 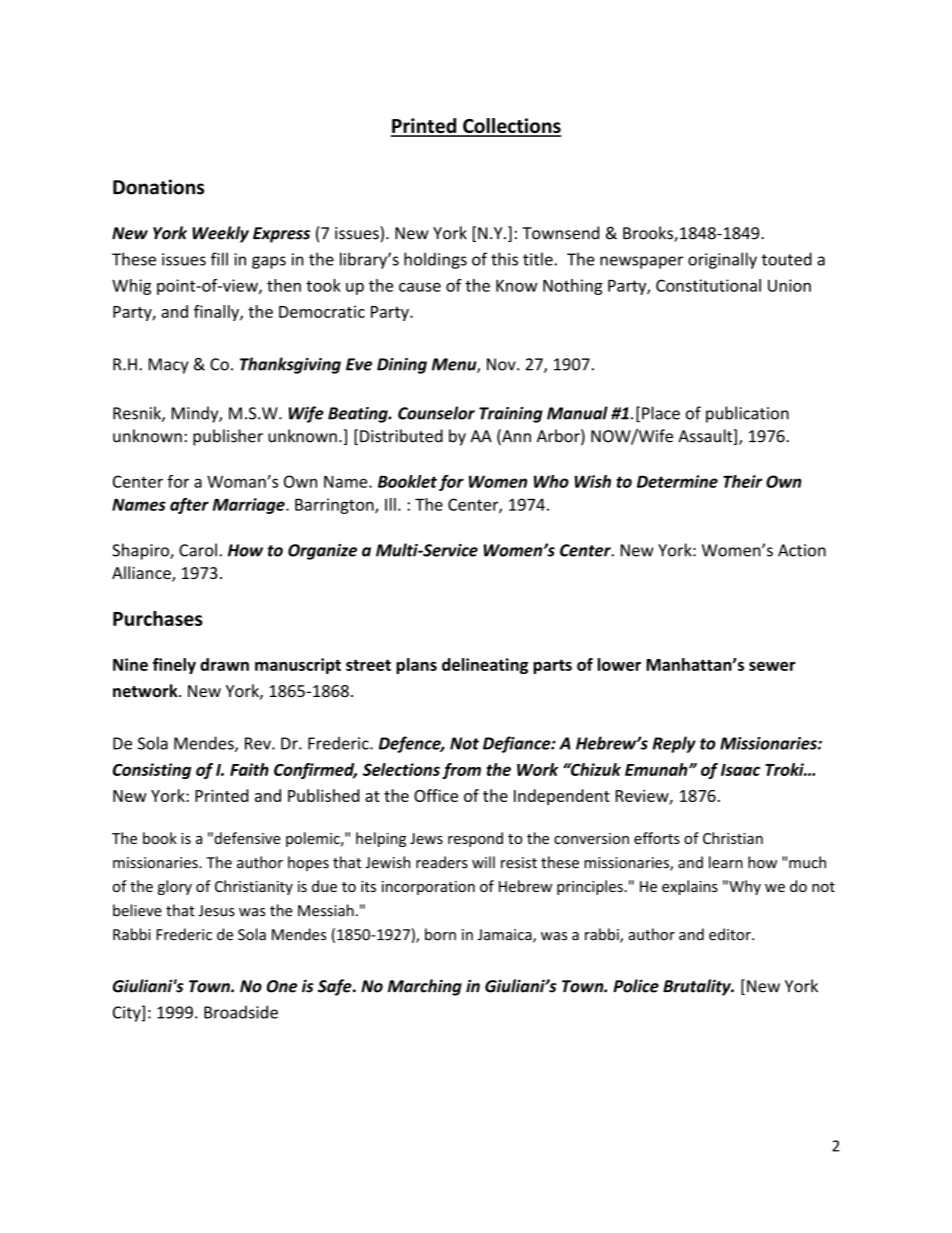 I want to click on delineating, so click(x=485, y=666).
